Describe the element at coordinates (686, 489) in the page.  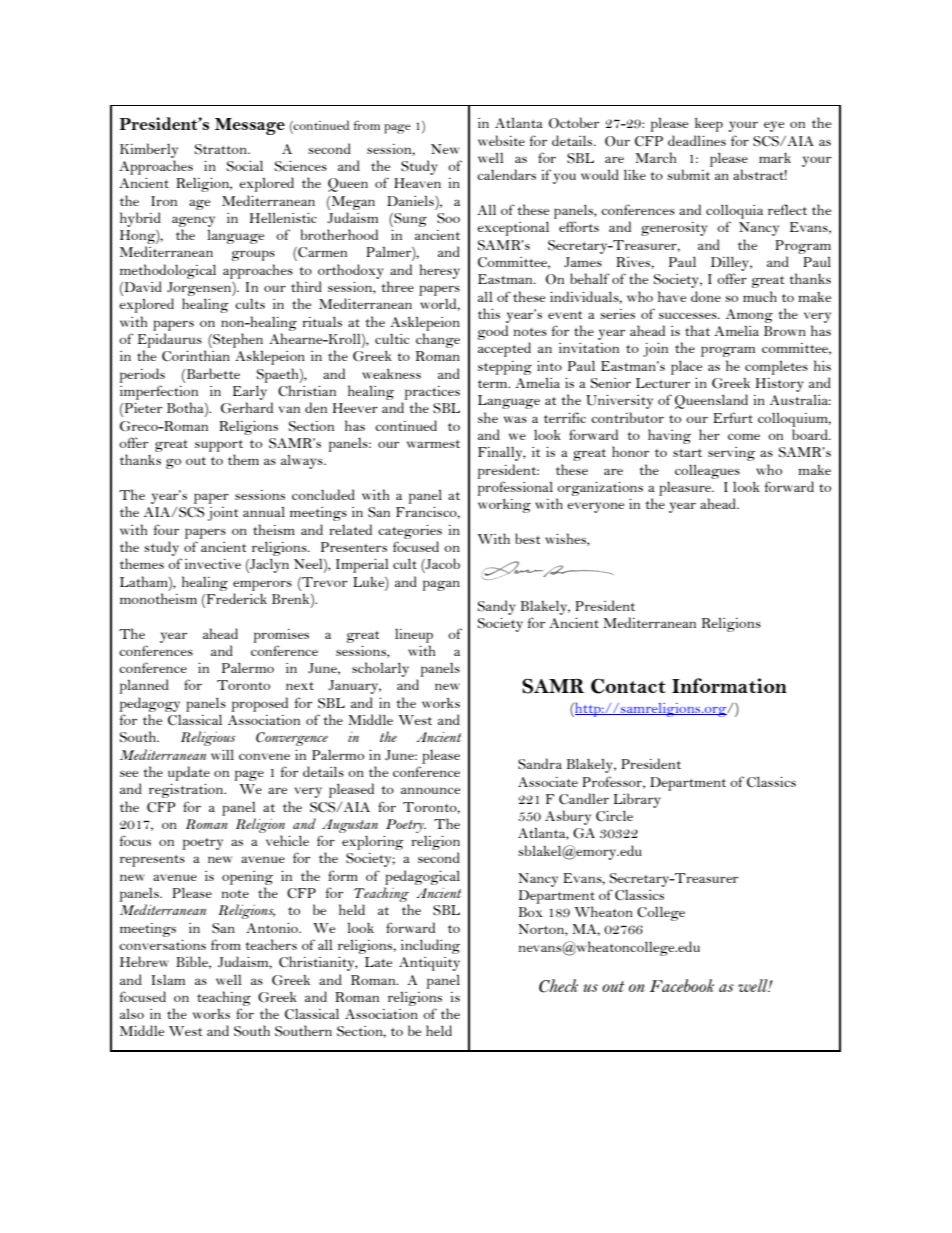
I see `pleasure` at that location.
